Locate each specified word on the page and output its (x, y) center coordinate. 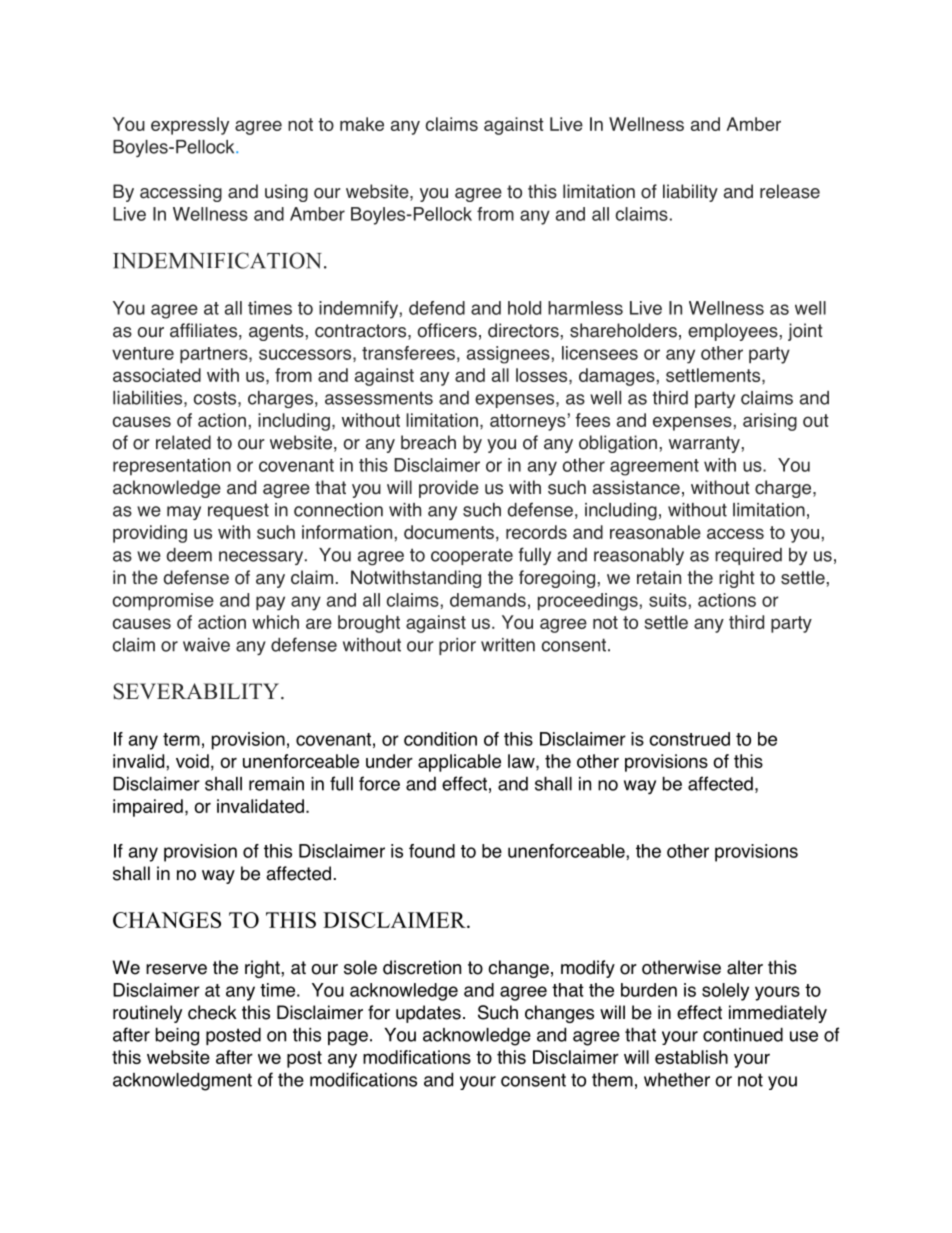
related (183, 442)
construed (689, 739)
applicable (459, 763)
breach (428, 442)
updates (428, 1014)
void (192, 761)
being (177, 1036)
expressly (190, 126)
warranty (704, 444)
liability (690, 193)
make (362, 124)
